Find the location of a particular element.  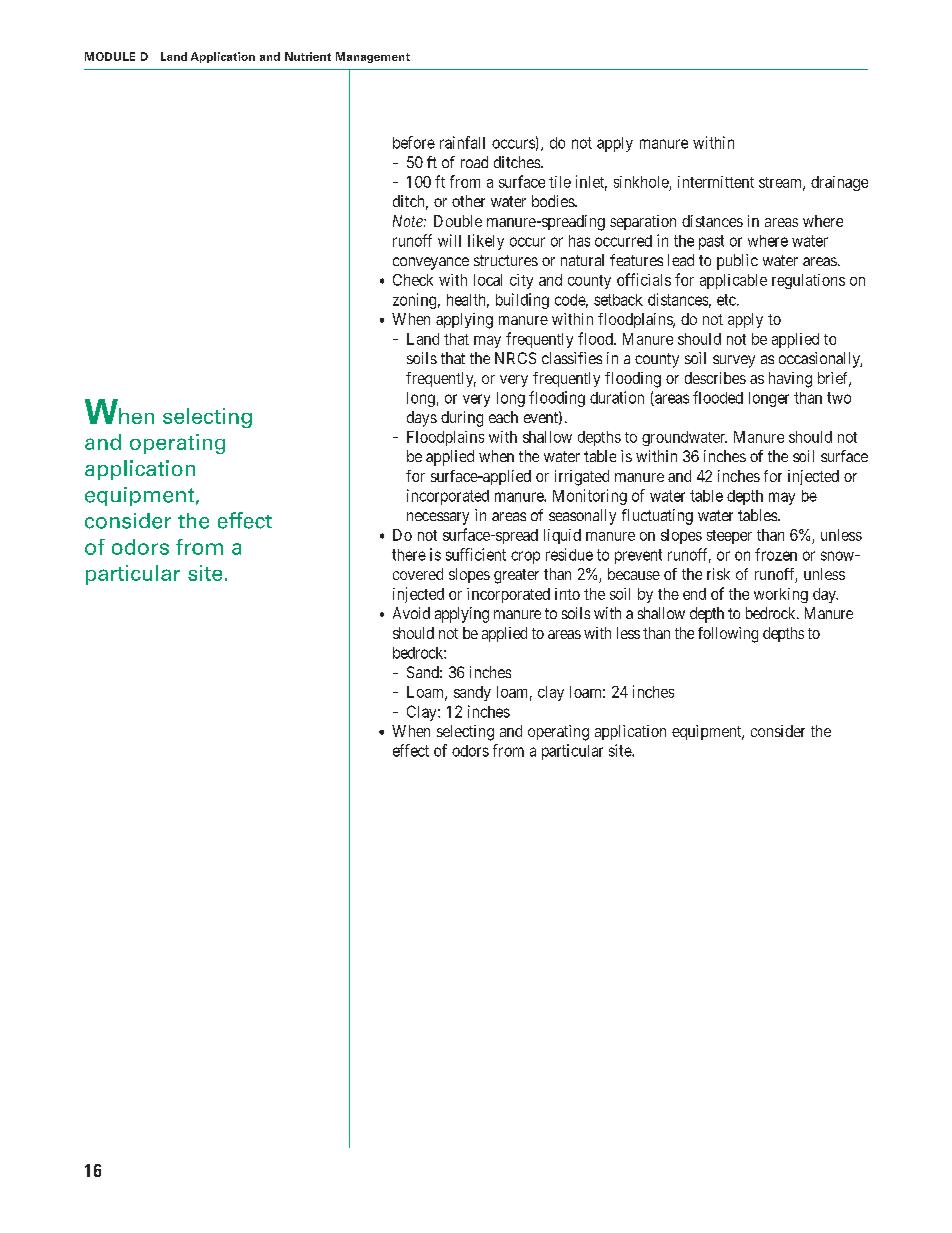

Management is located at coordinates (373, 57).
